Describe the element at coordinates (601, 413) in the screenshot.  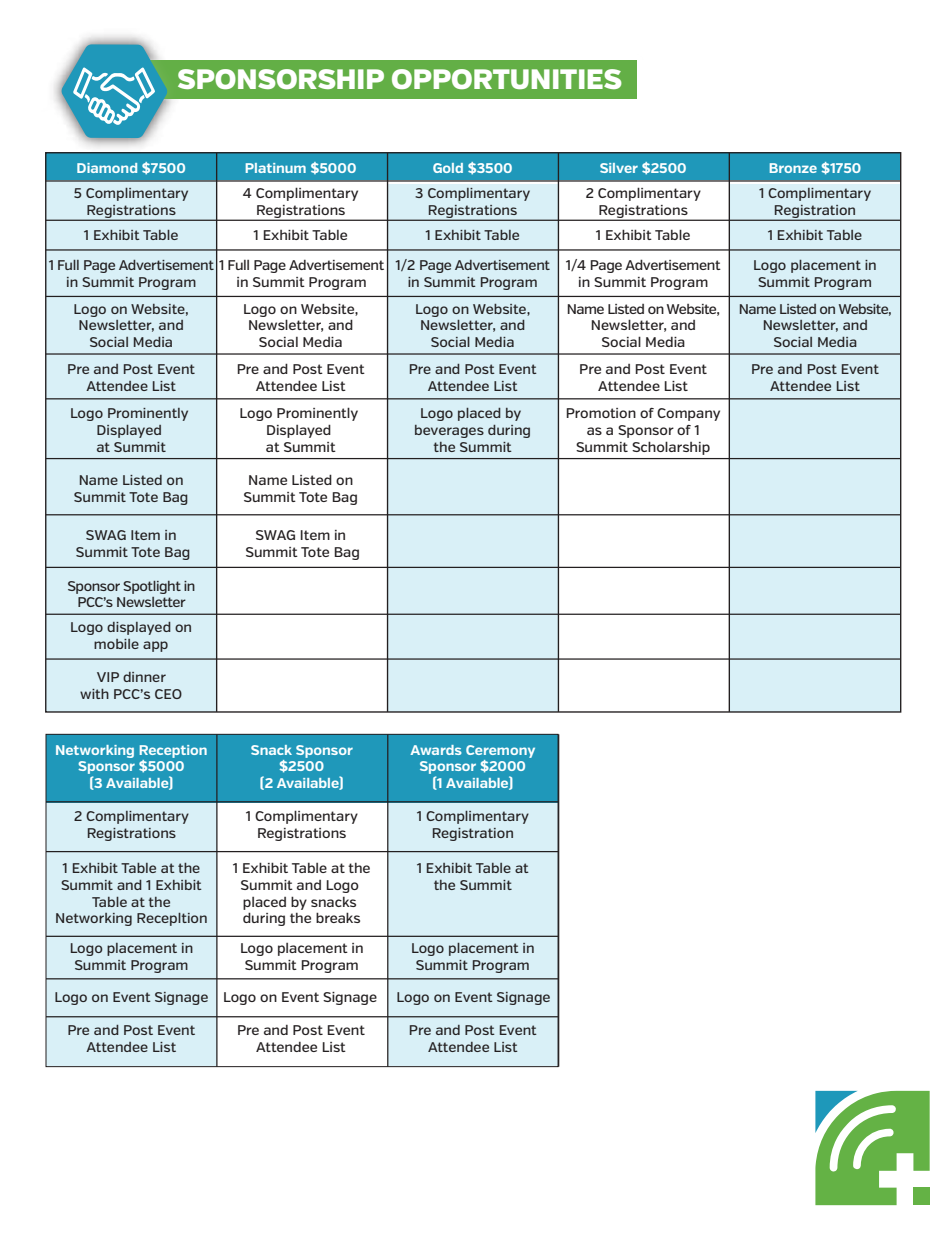
I see `Promotion` at that location.
